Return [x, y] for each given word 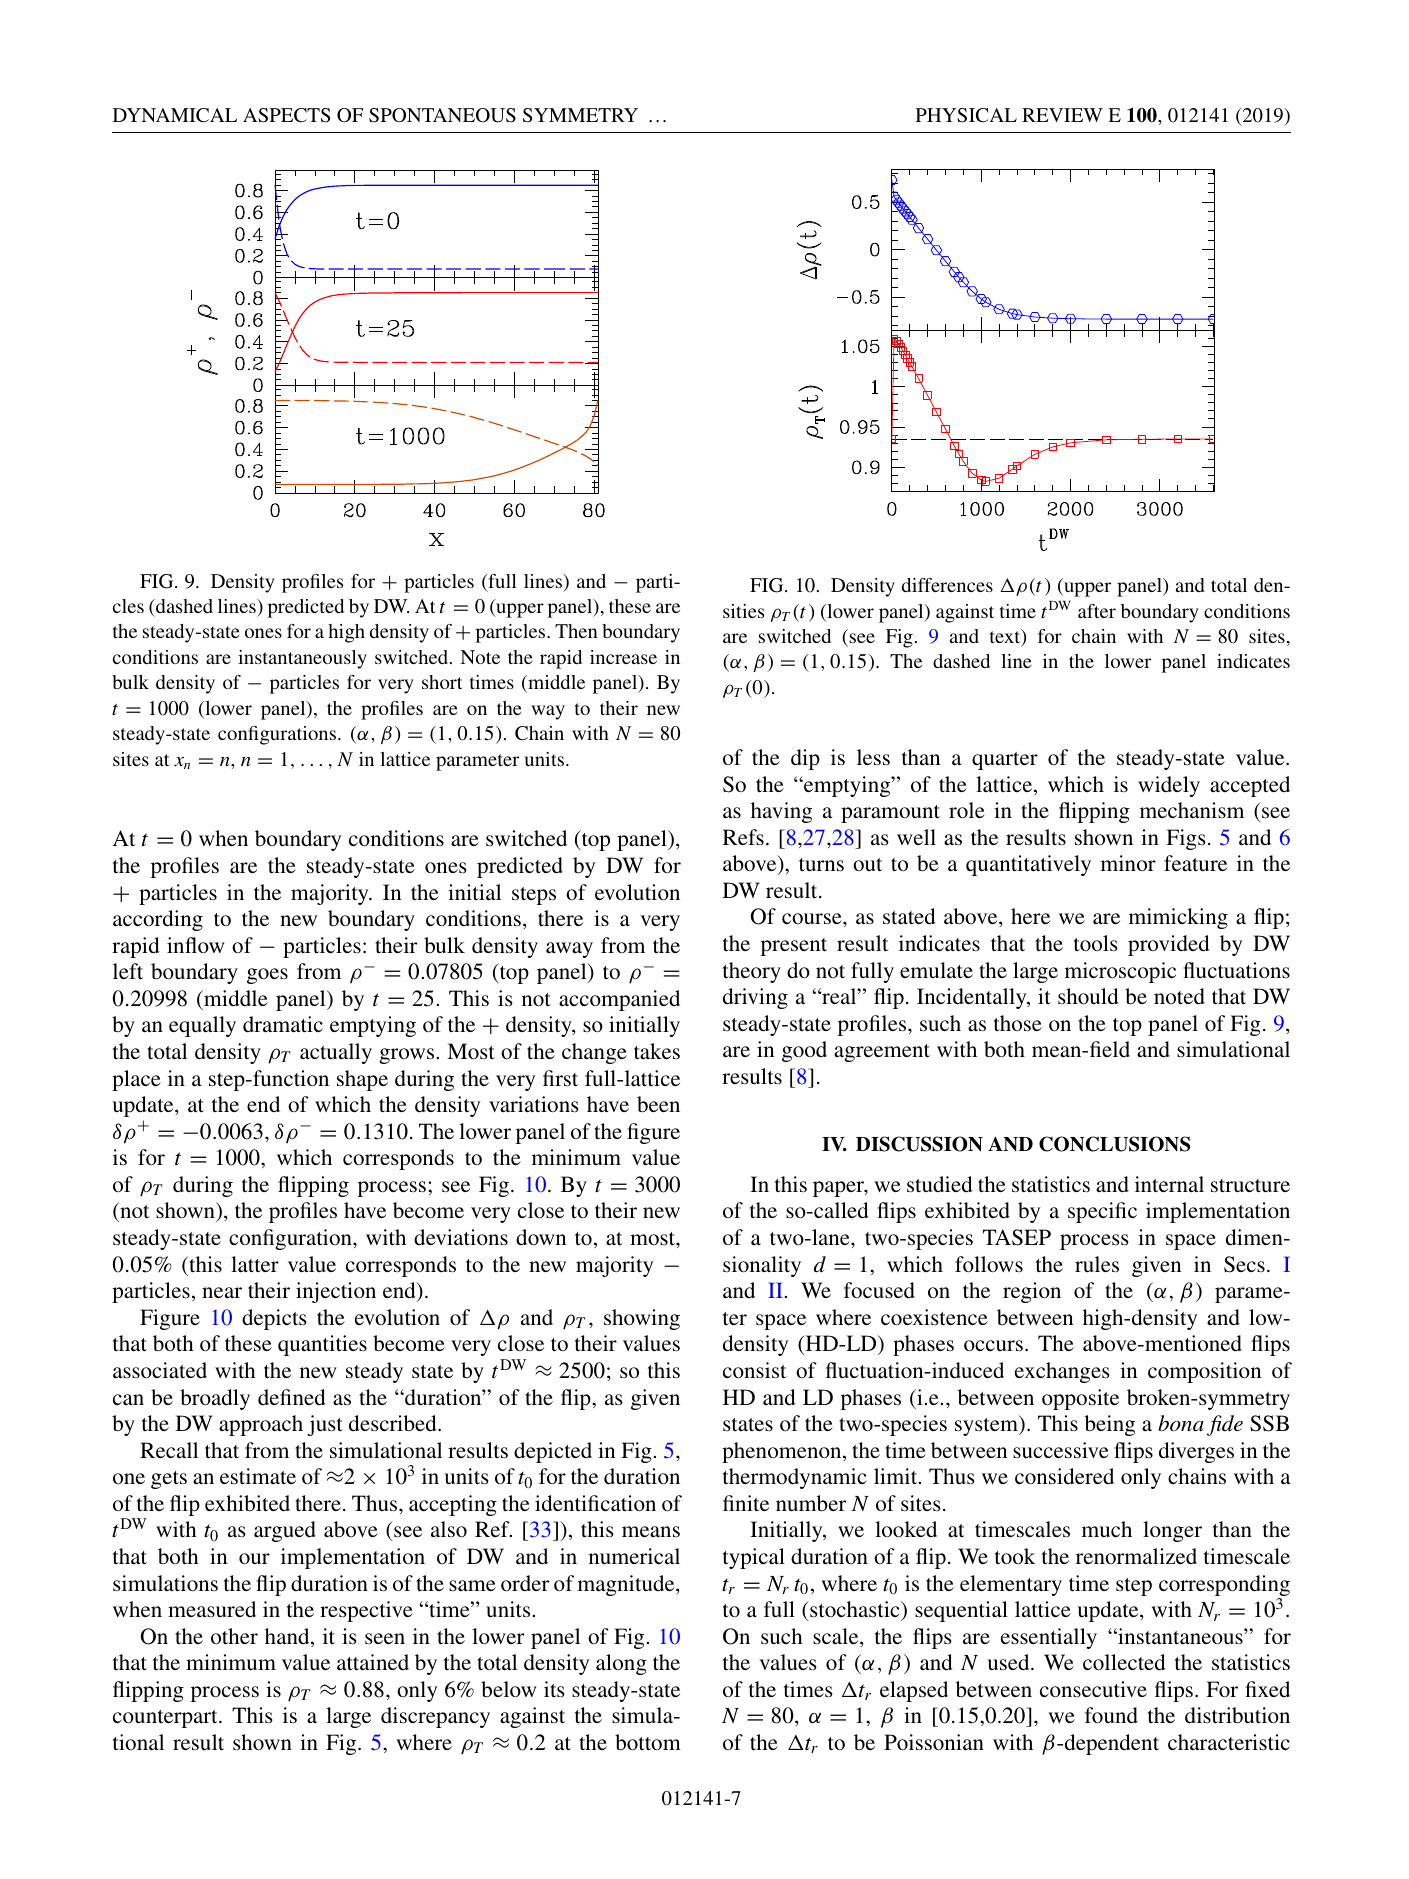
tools [1096, 943]
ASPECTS [286, 115]
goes [267, 976]
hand [288, 1637]
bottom [648, 1742]
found [1111, 1715]
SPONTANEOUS [442, 115]
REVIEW [1062, 115]
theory [752, 972]
